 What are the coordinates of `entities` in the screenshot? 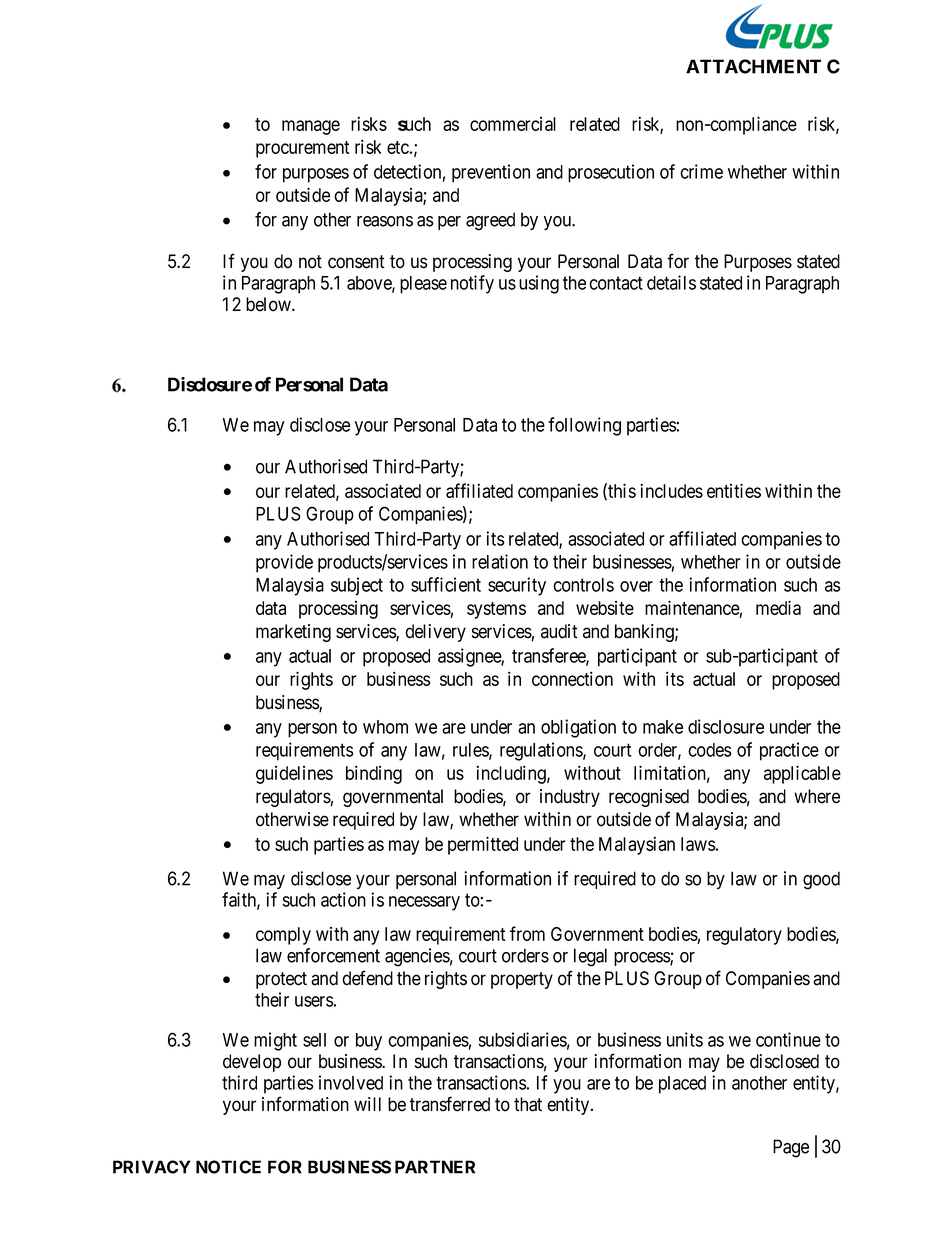 It's located at (734, 490).
